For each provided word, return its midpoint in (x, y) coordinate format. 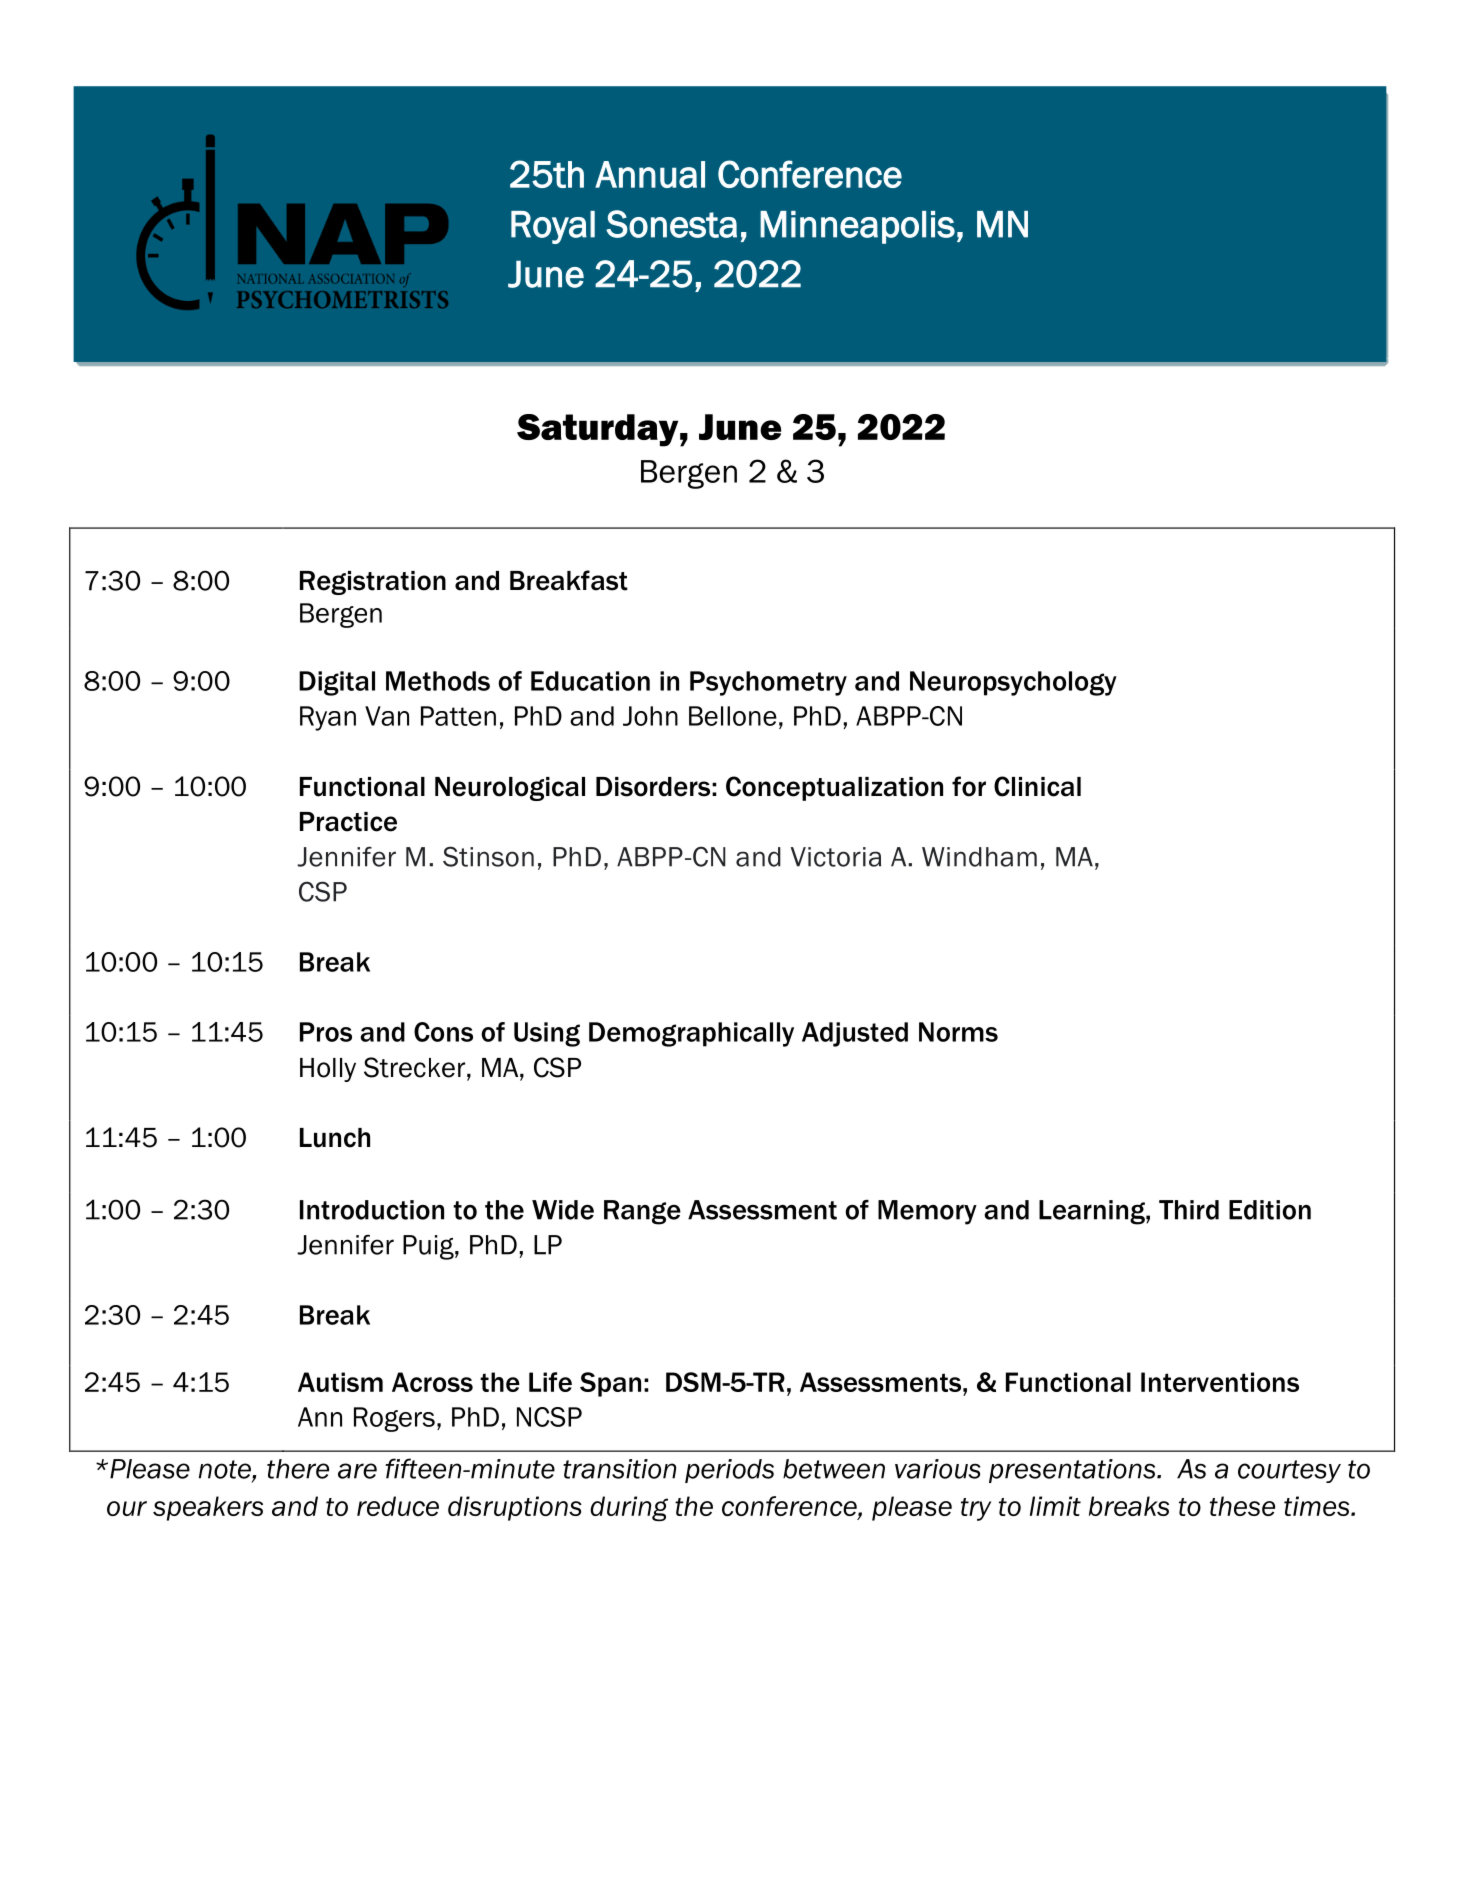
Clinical (1037, 786)
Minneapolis (857, 227)
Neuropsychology (1013, 683)
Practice (348, 822)
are (357, 1471)
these (1242, 1506)
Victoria (835, 857)
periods (729, 1471)
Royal (553, 227)
